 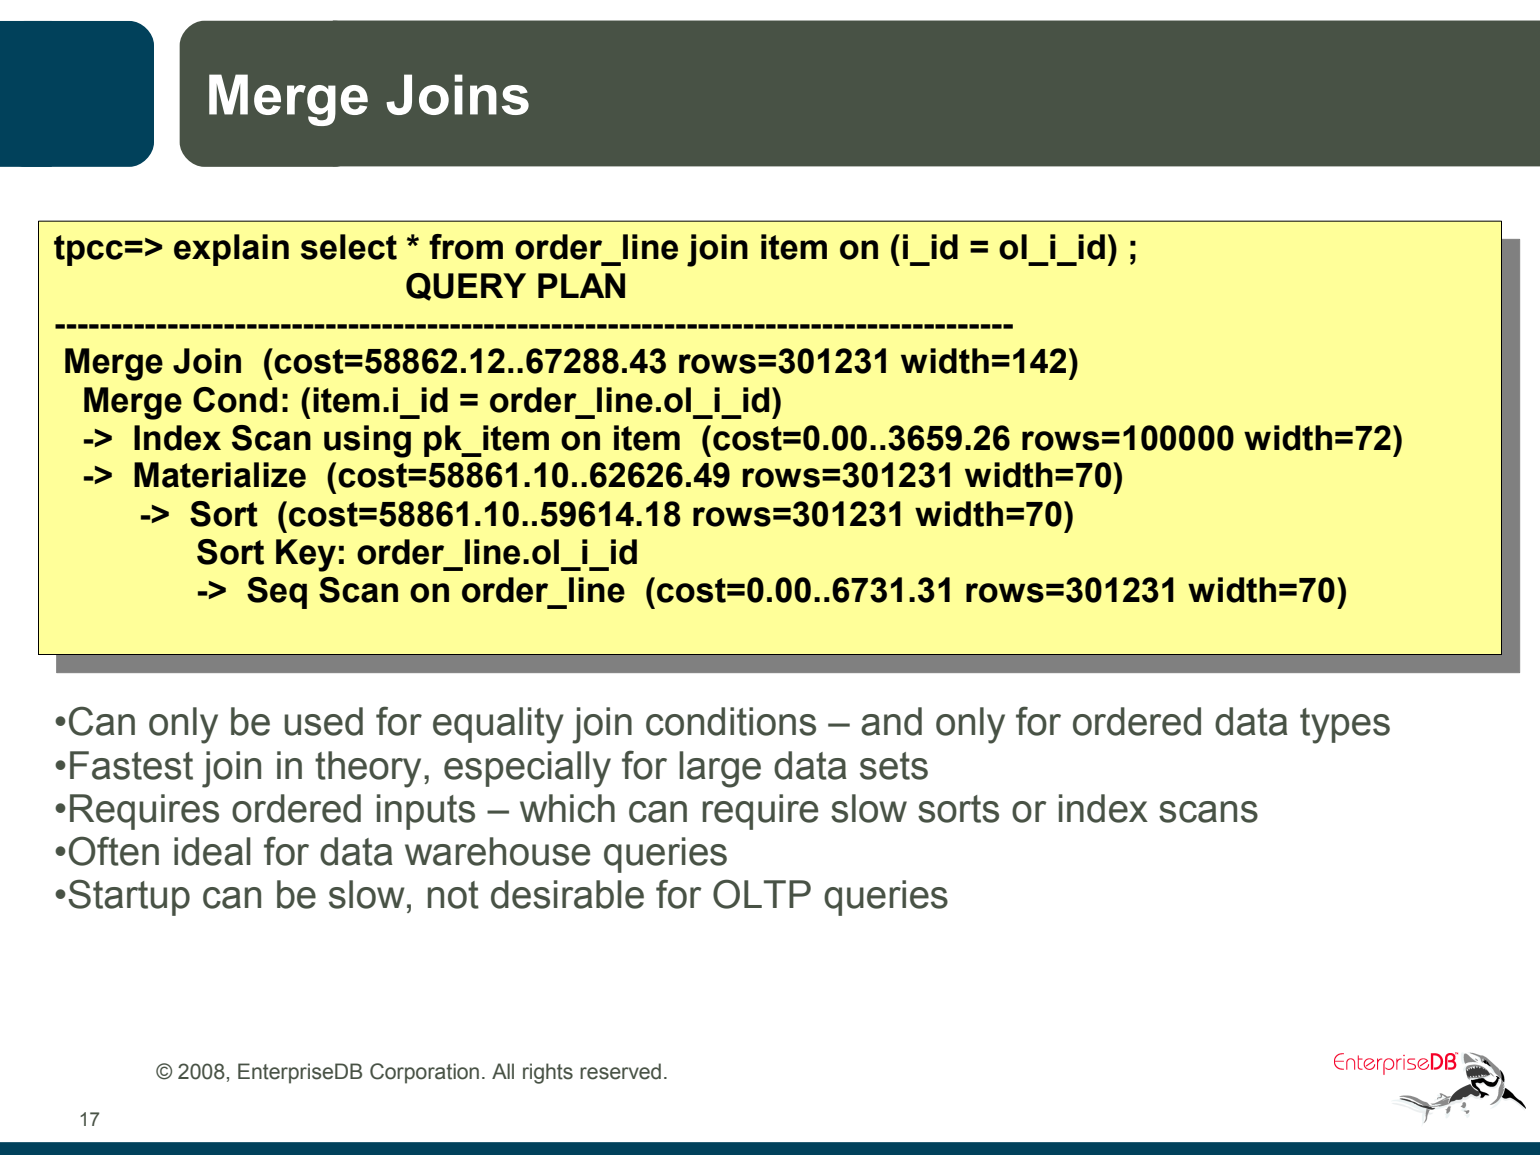 I want to click on explain, so click(x=231, y=250).
